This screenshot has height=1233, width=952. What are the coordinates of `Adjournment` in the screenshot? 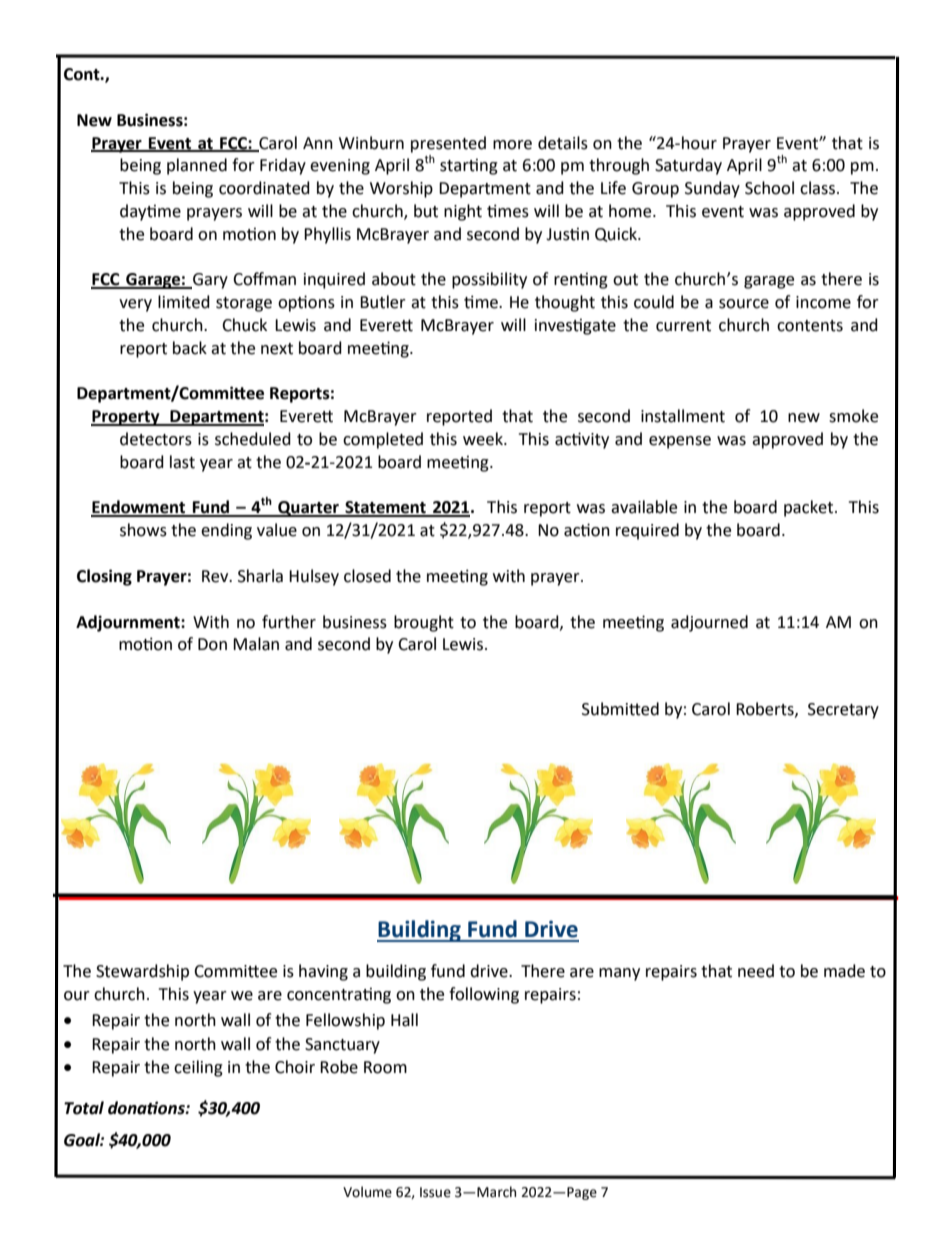 It's located at (129, 623).
